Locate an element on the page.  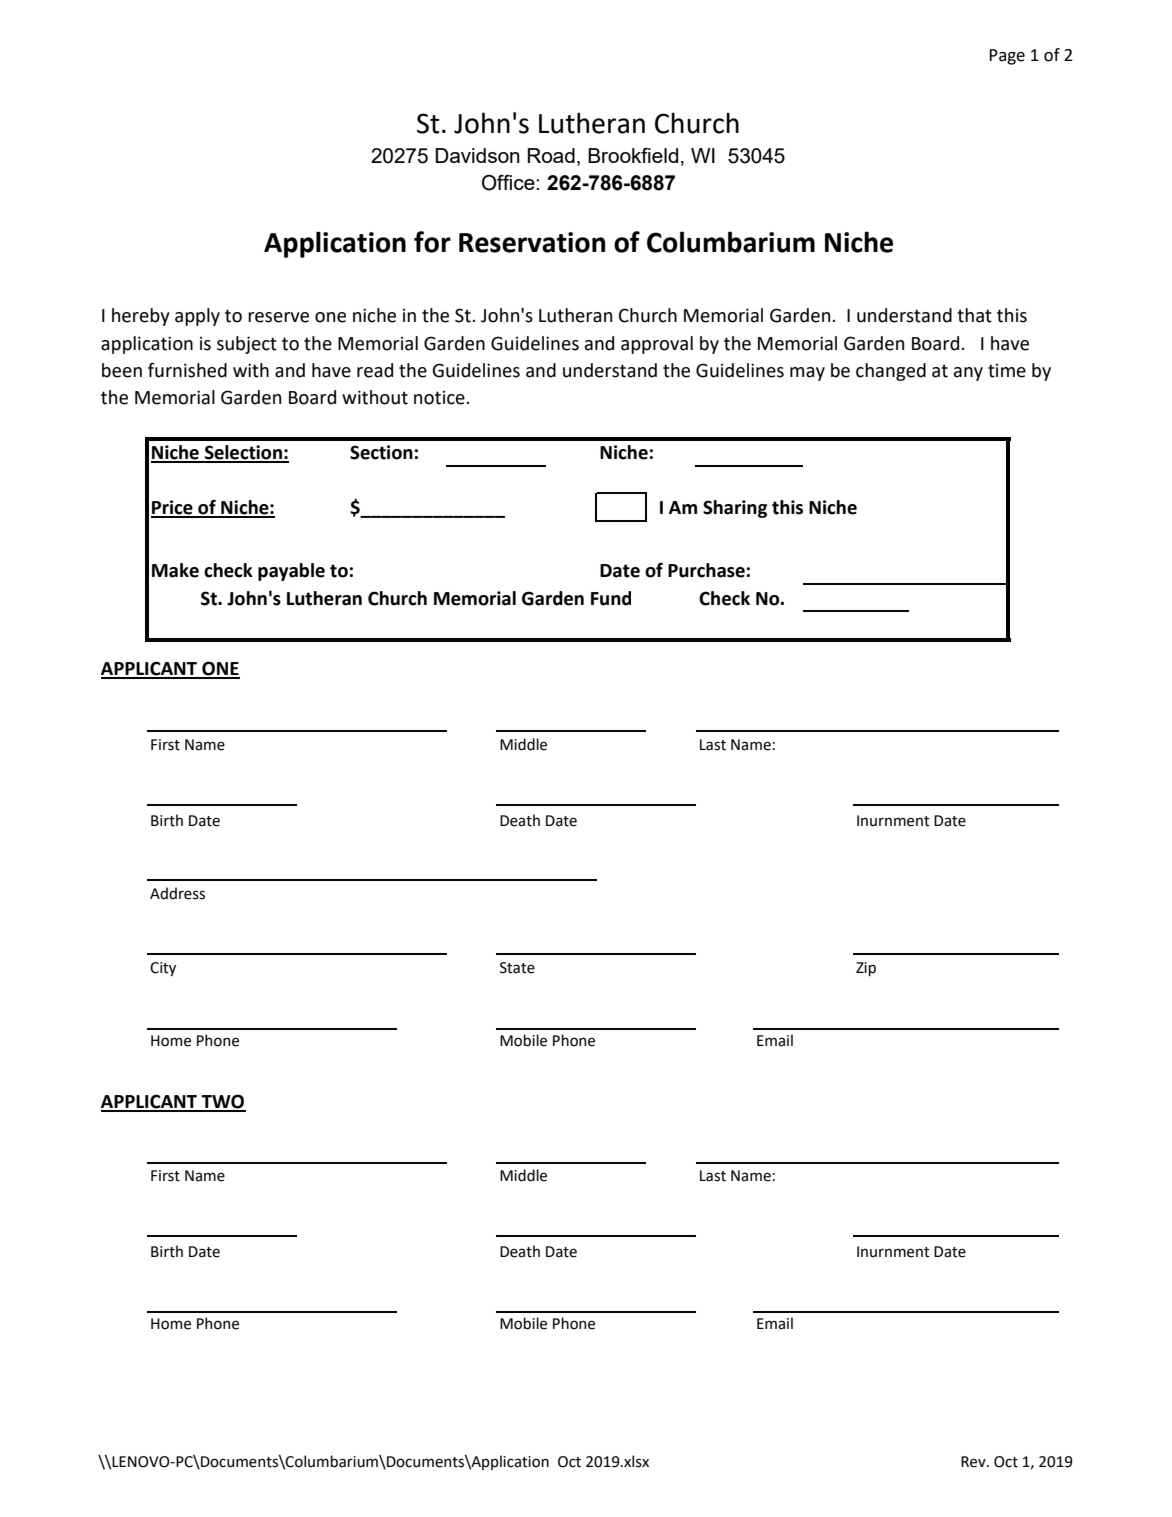
Fund is located at coordinates (611, 598).
